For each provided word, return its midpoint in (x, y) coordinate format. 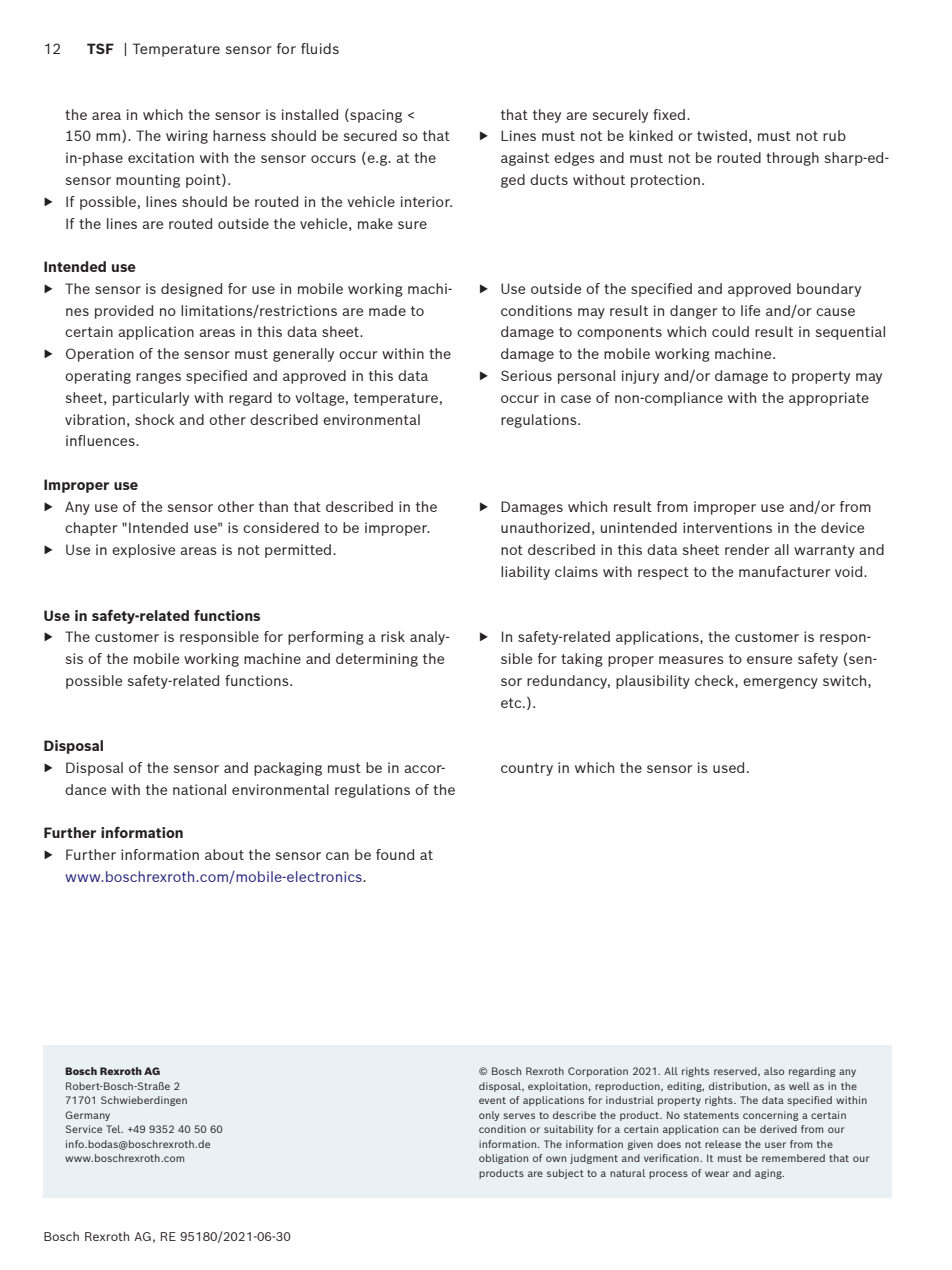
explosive (143, 551)
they (547, 116)
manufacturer (785, 571)
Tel (114, 1129)
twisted (722, 135)
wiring (187, 137)
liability (525, 573)
